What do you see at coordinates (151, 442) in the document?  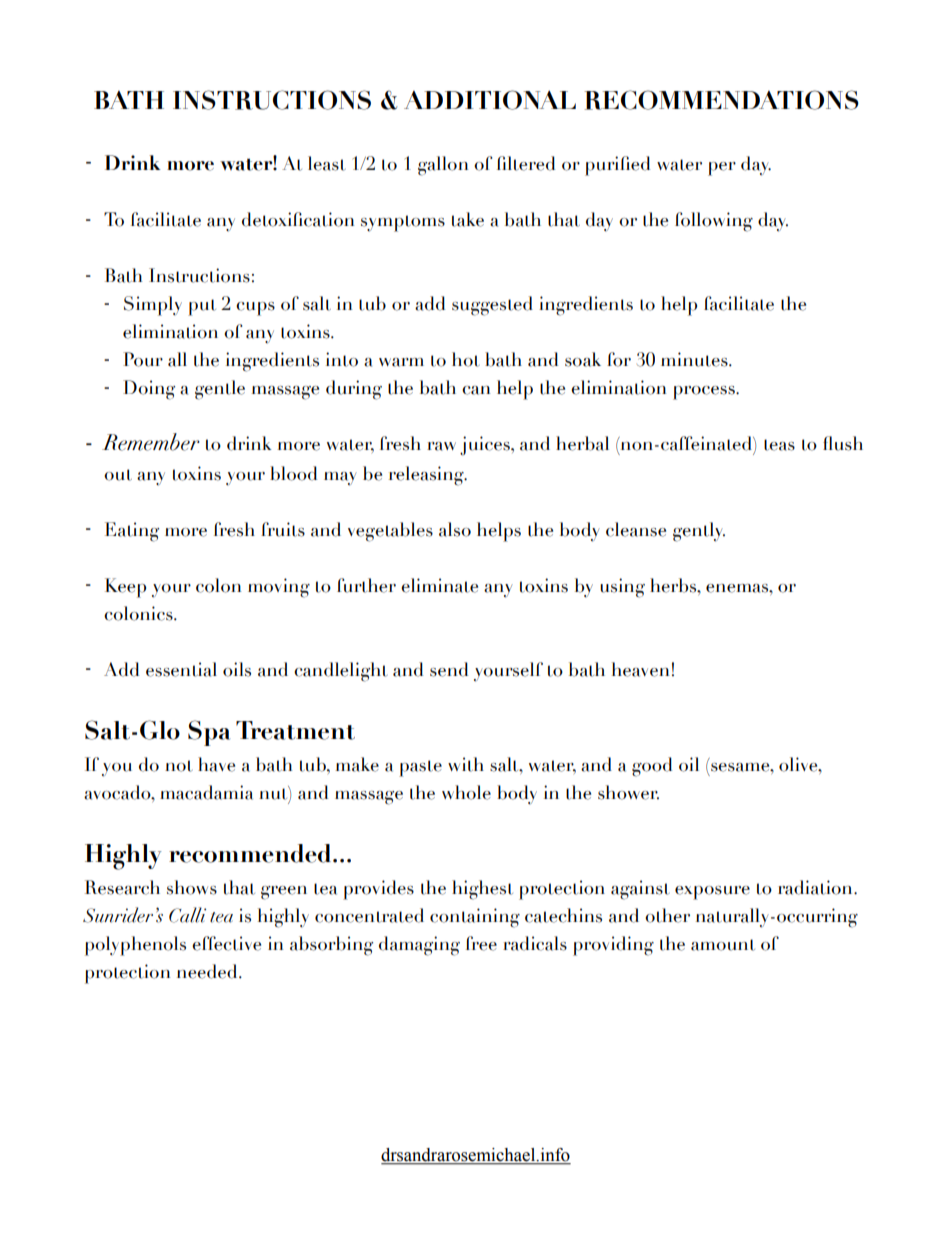 I see `Remember` at bounding box center [151, 442].
